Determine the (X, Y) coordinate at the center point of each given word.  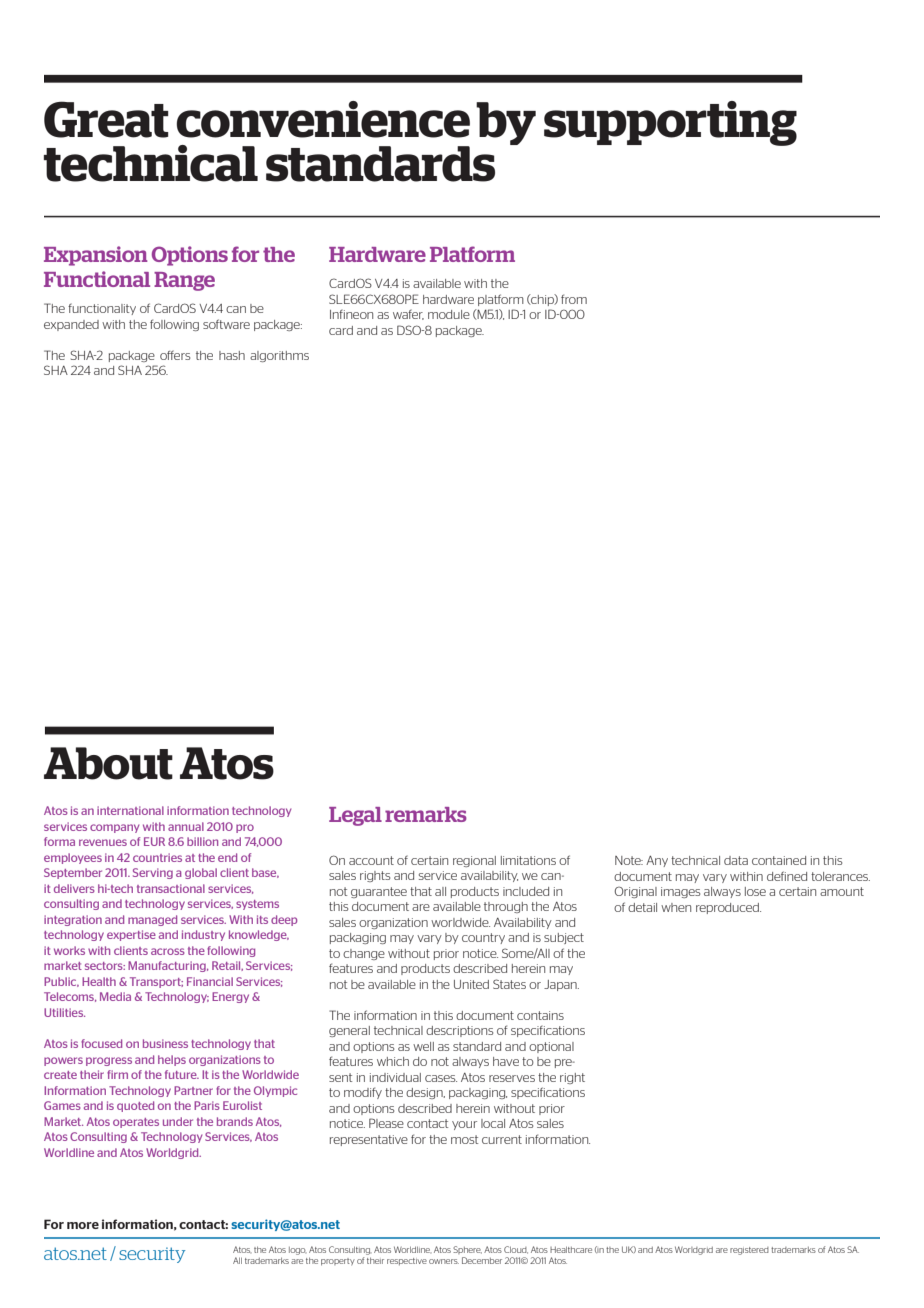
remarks (426, 814)
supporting (670, 123)
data (736, 860)
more (83, 1225)
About (108, 763)
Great (106, 119)
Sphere (467, 1250)
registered (749, 1251)
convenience (323, 119)
